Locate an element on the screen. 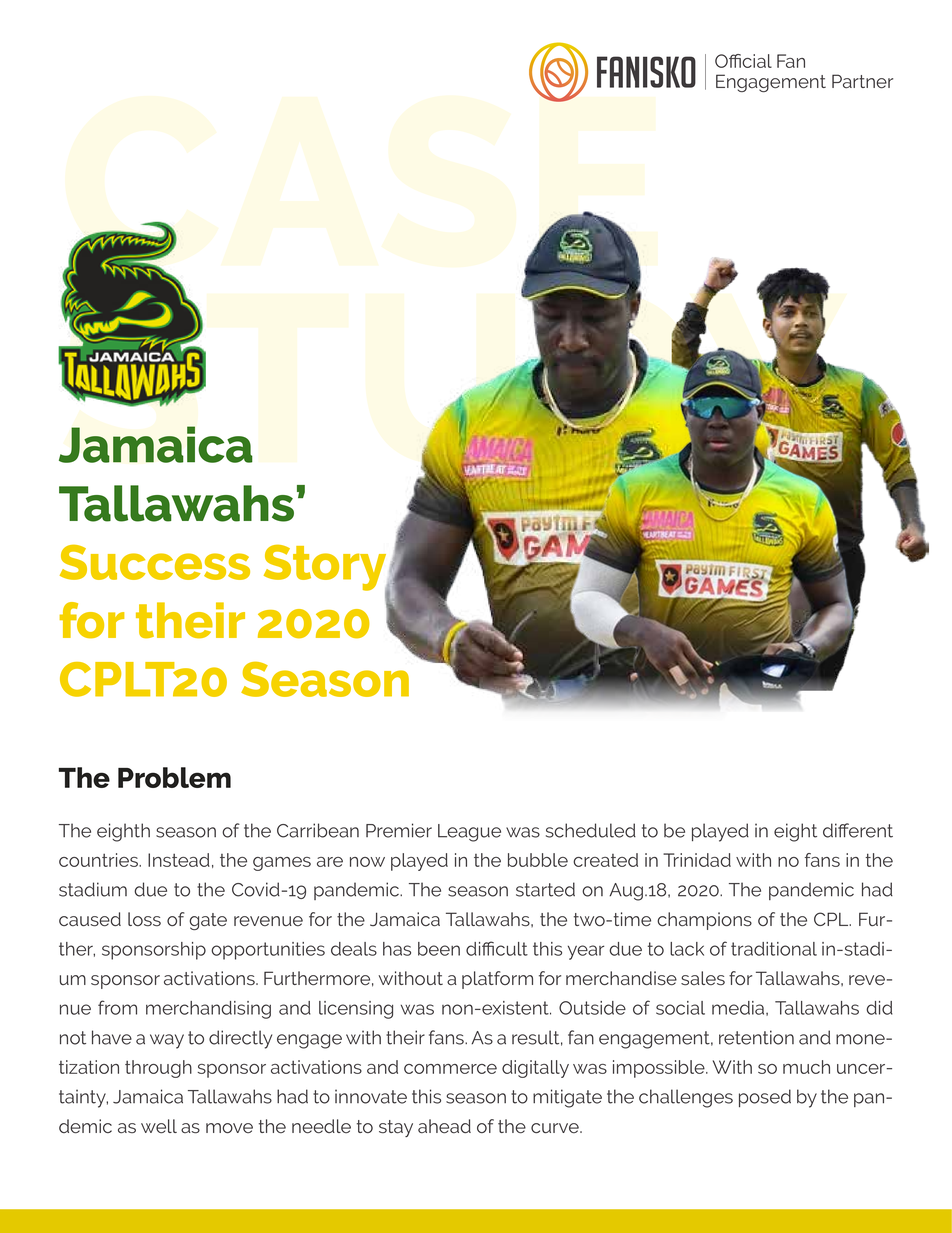  Trinidad is located at coordinates (697, 860).
